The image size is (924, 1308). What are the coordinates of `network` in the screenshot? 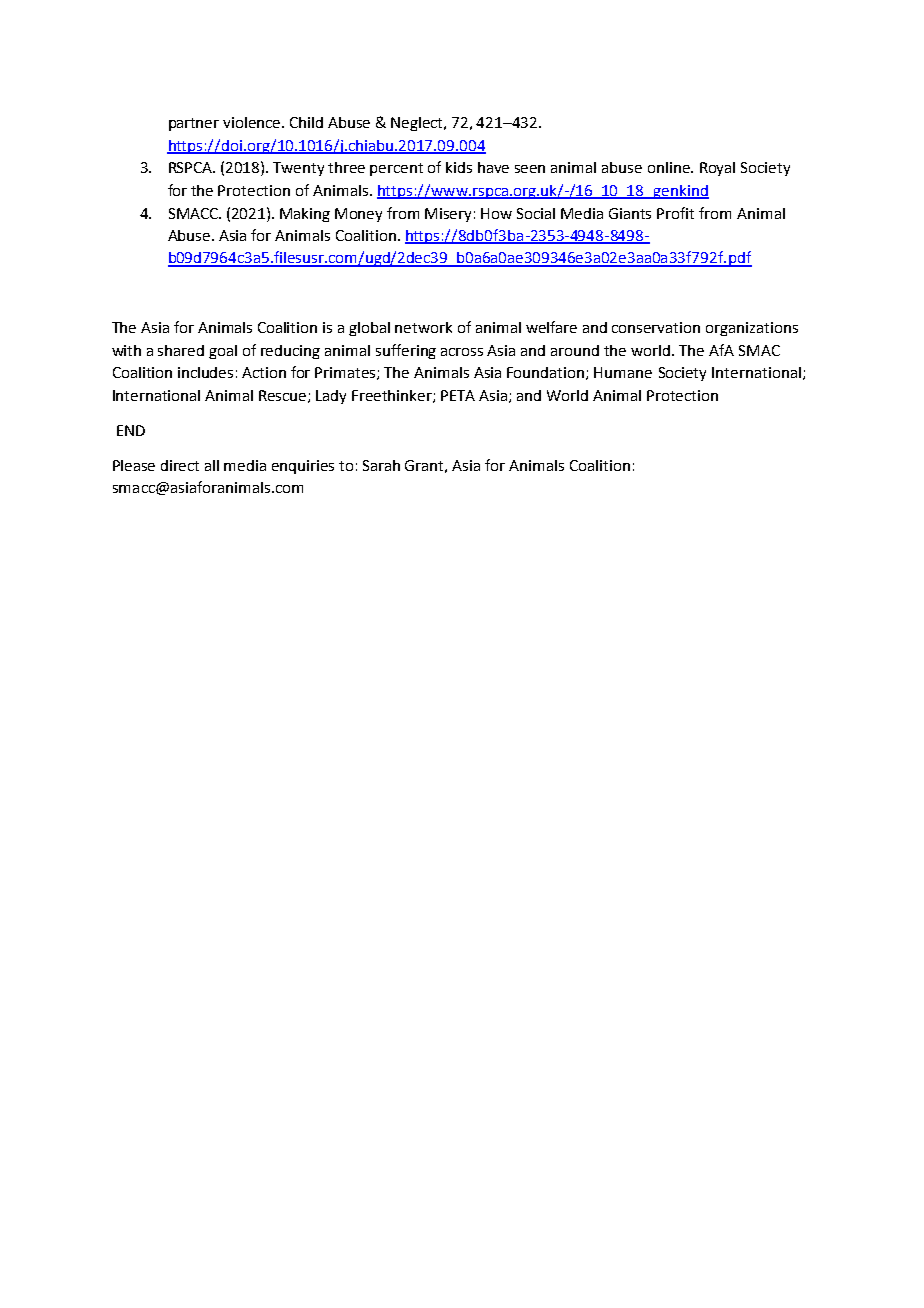 It's located at (423, 327).
